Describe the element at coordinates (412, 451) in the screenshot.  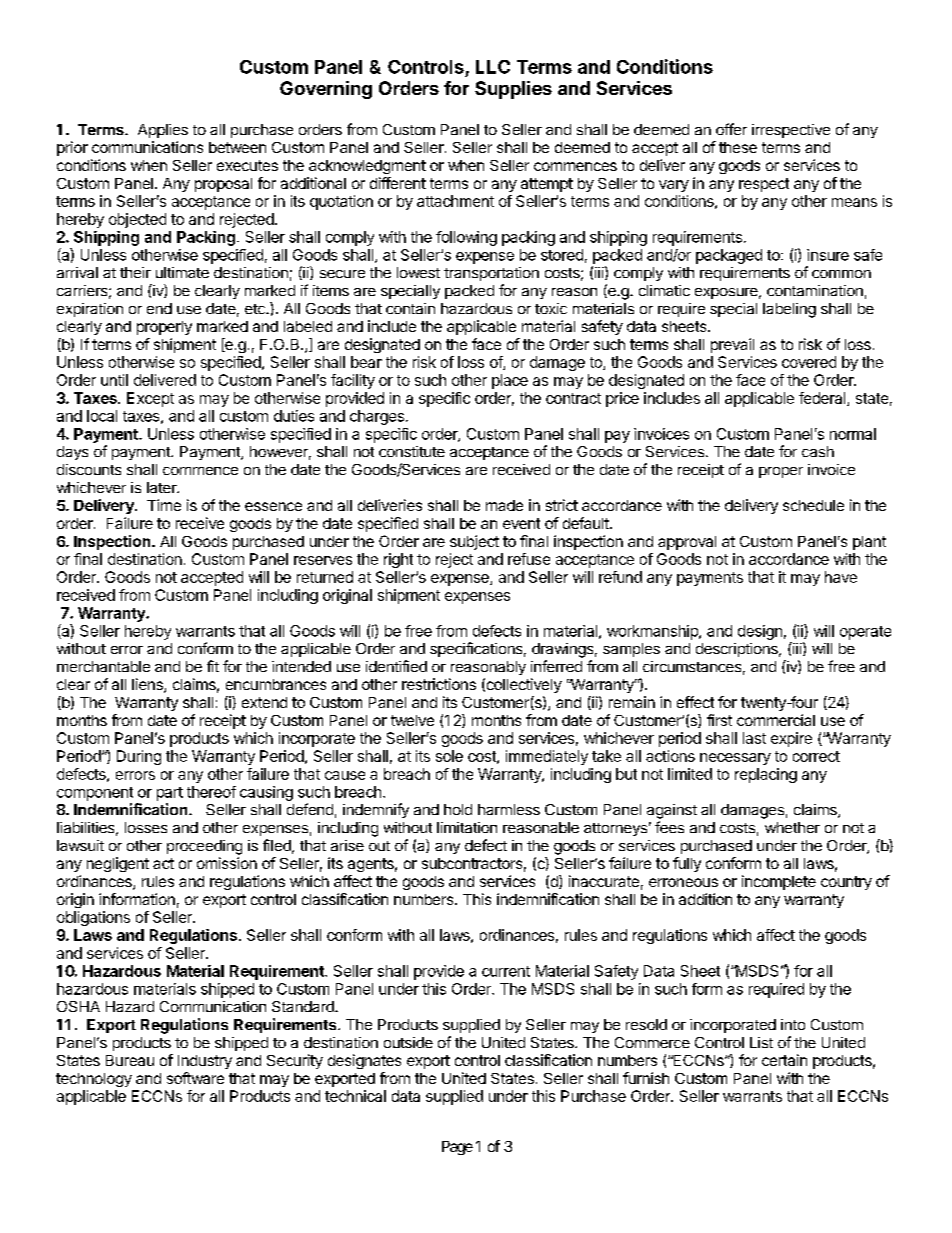
I see `constitute` at that location.
